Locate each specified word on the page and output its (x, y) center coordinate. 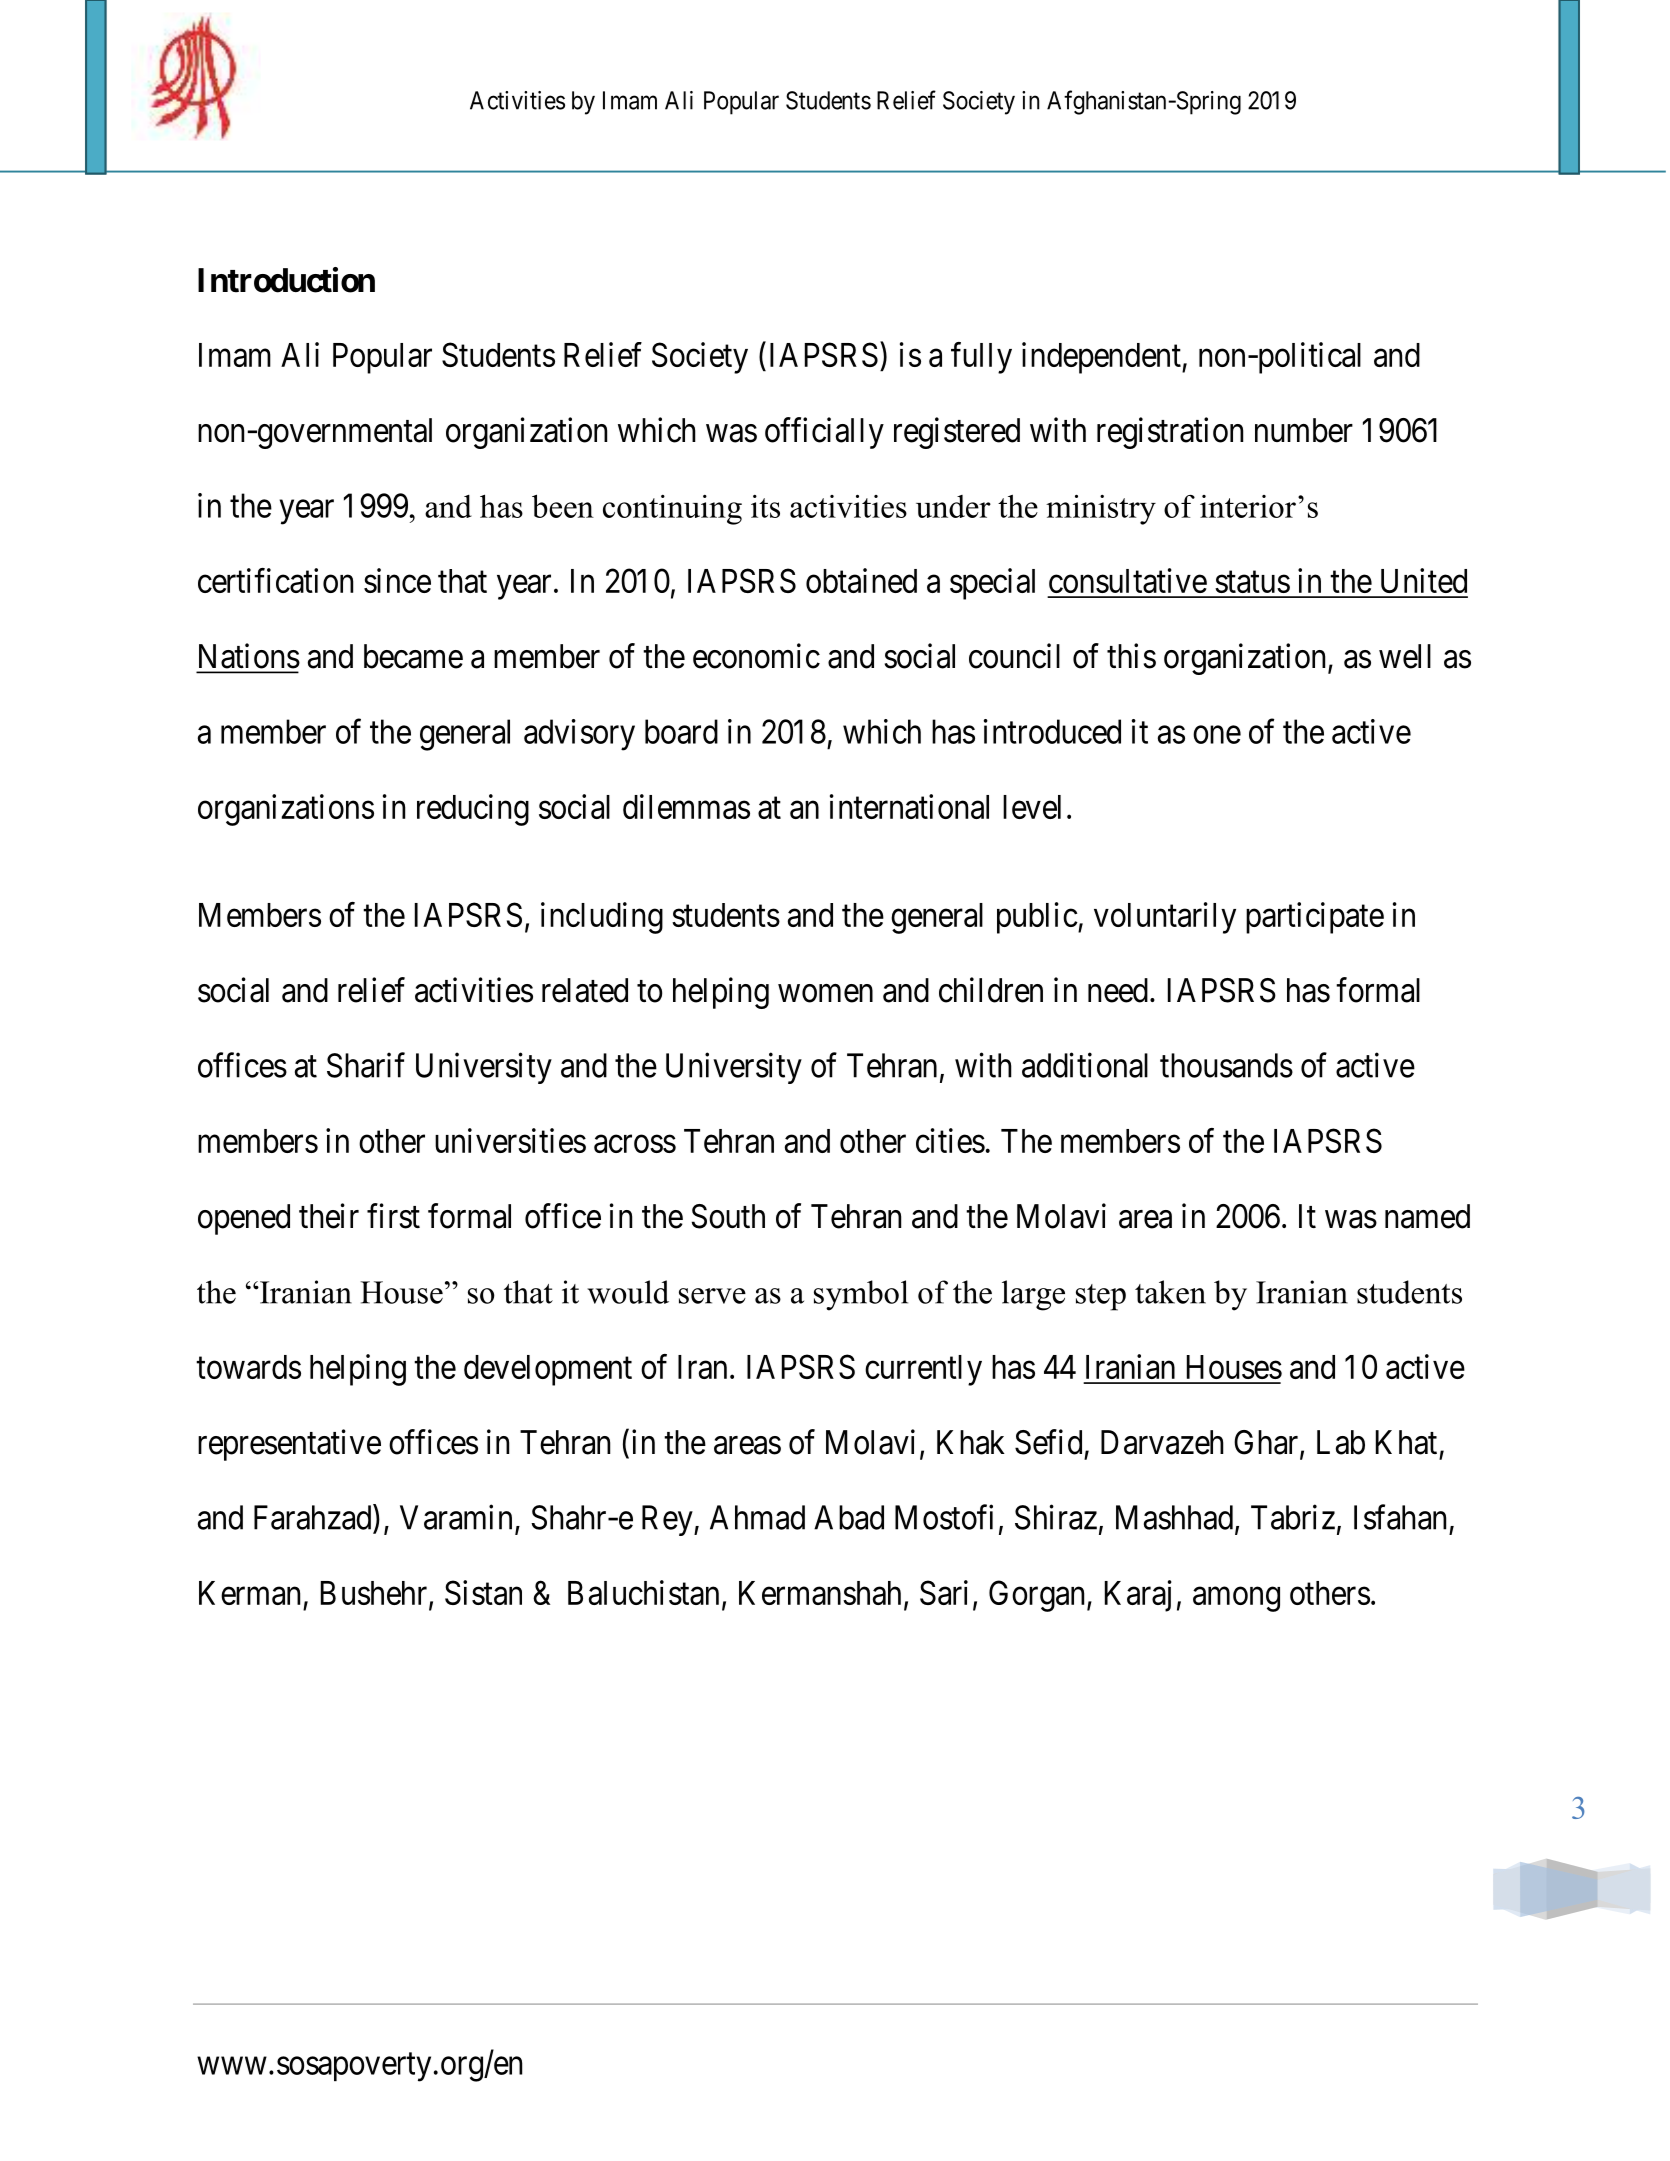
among (1236, 1599)
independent (1102, 358)
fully (981, 358)
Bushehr (375, 1594)
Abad (849, 1517)
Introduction (286, 280)
